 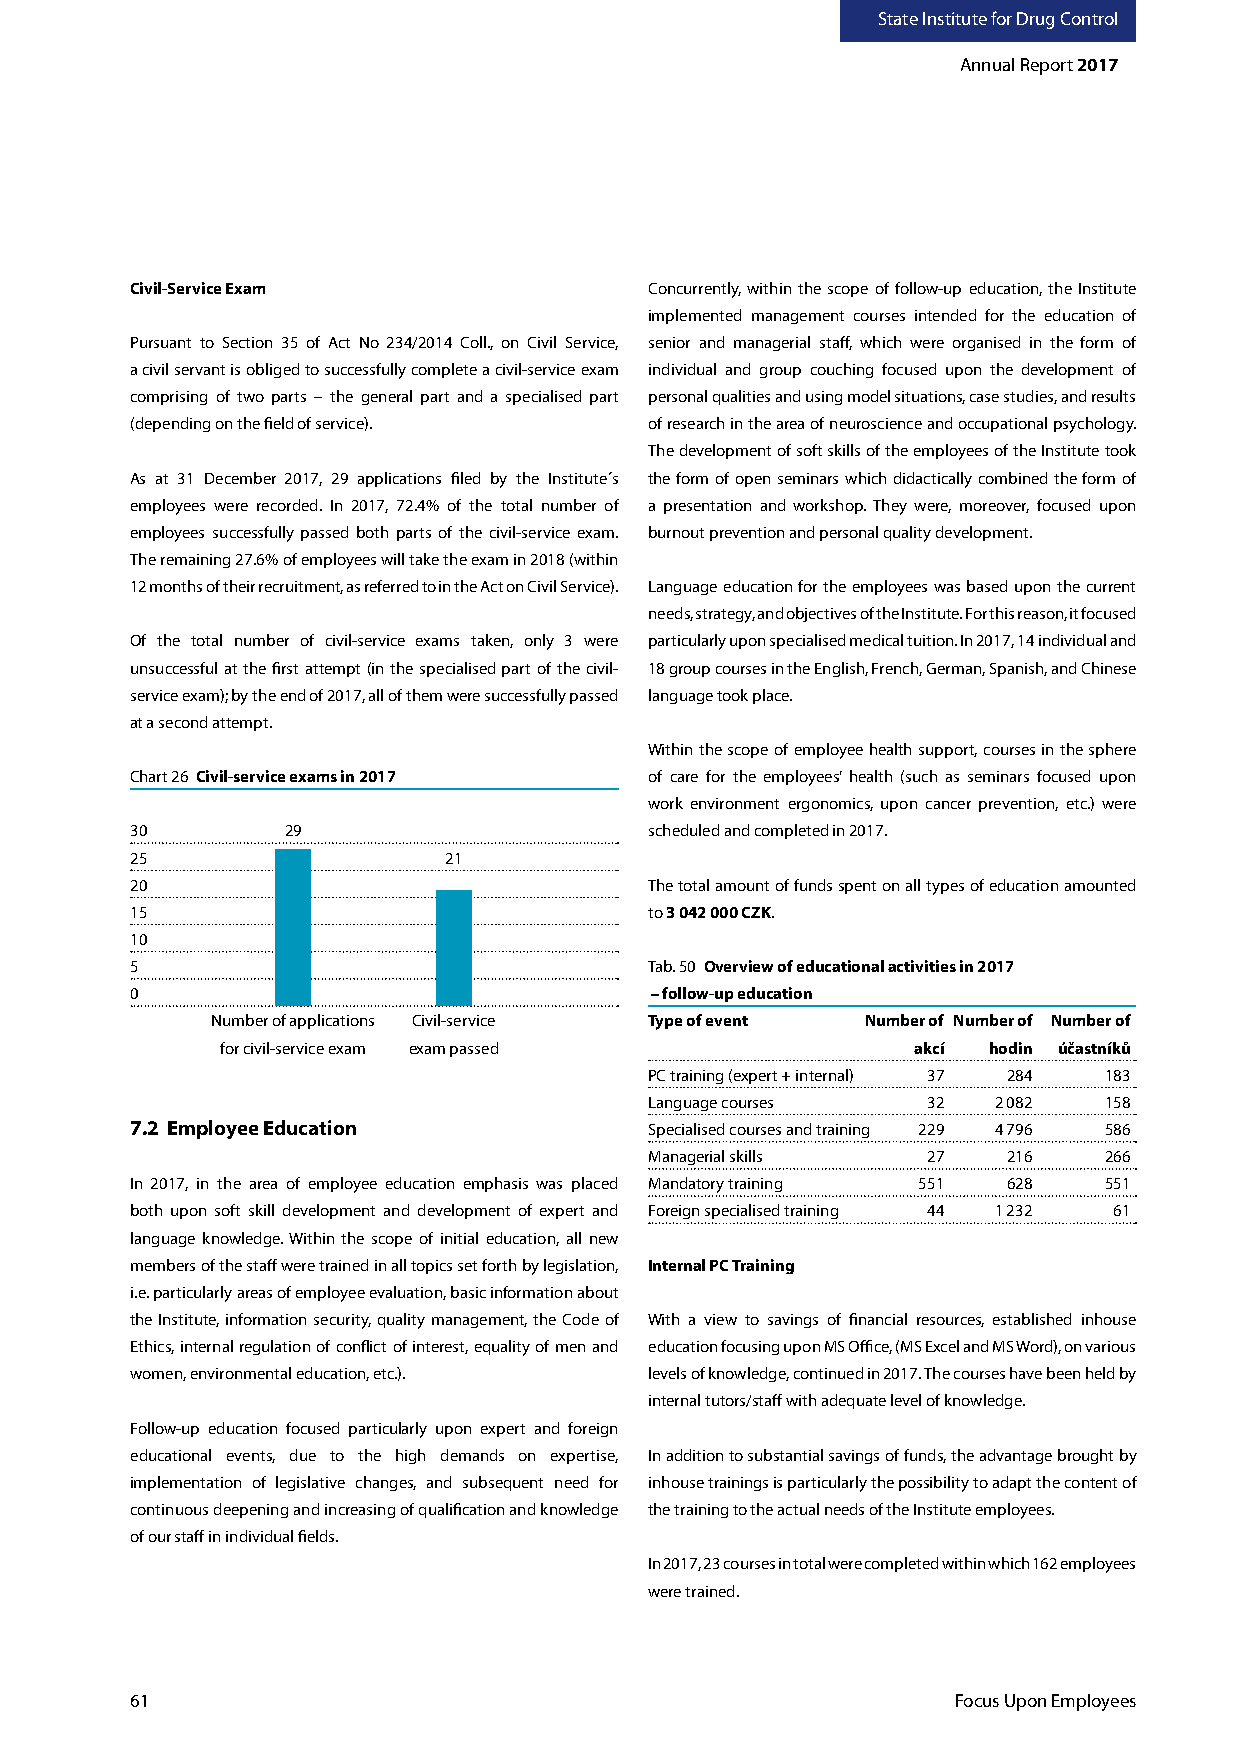 I want to click on advantage, so click(x=1016, y=1456).
